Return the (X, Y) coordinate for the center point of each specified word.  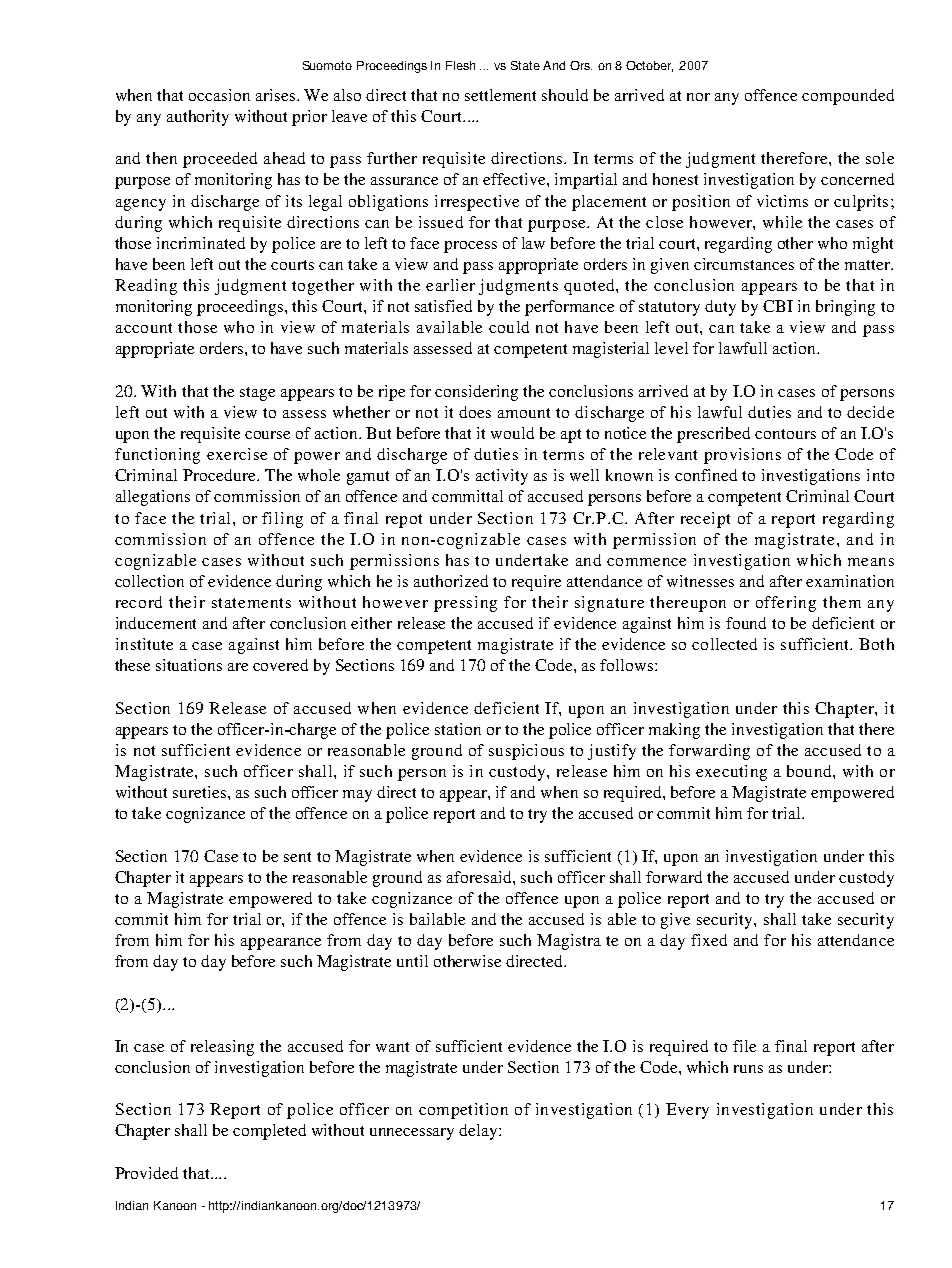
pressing (465, 604)
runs (748, 1069)
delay (479, 1132)
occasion (219, 95)
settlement (500, 95)
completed (269, 1132)
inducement (156, 623)
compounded (848, 97)
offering (786, 604)
